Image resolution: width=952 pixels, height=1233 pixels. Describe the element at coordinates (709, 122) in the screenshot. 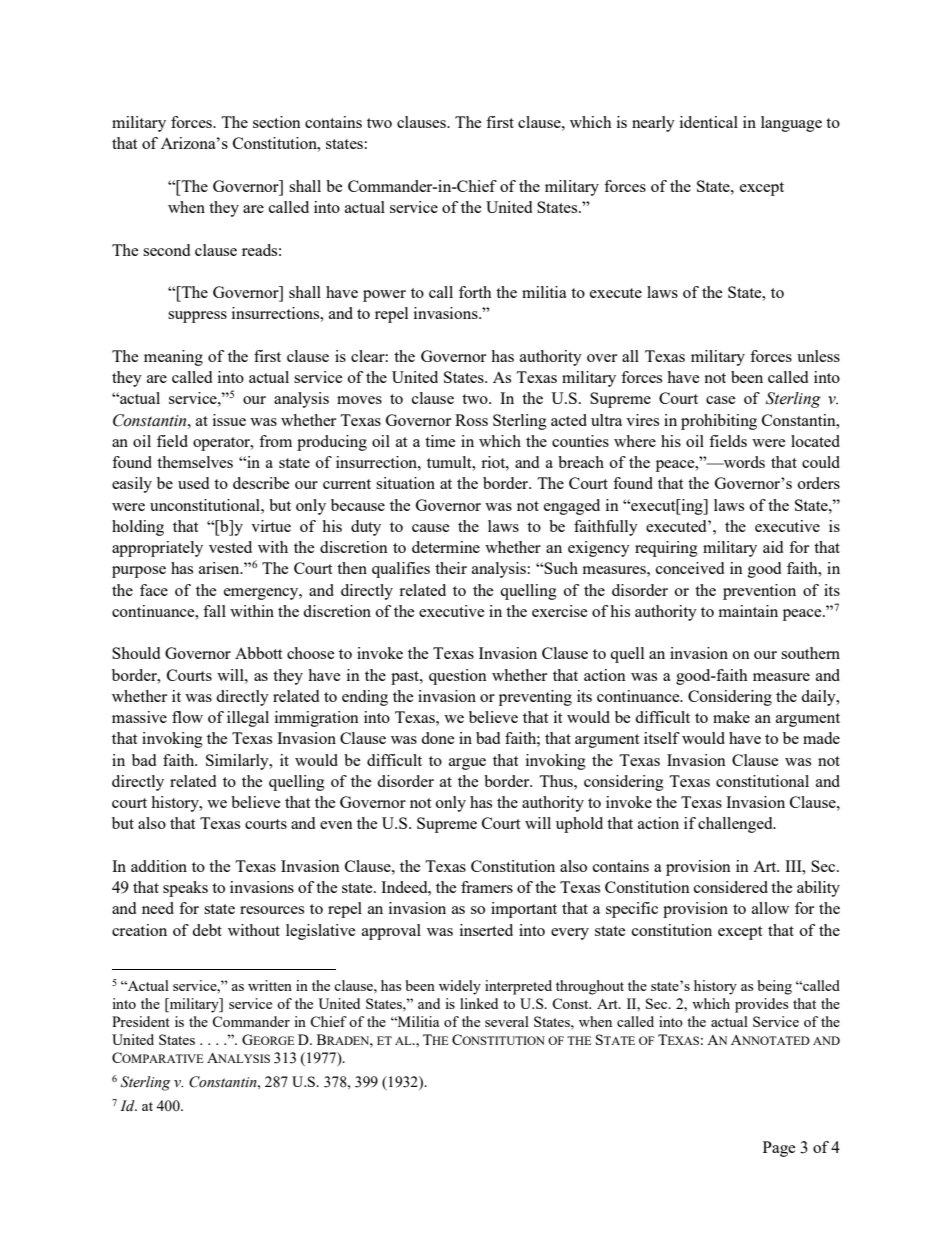

I see `identical` at that location.
